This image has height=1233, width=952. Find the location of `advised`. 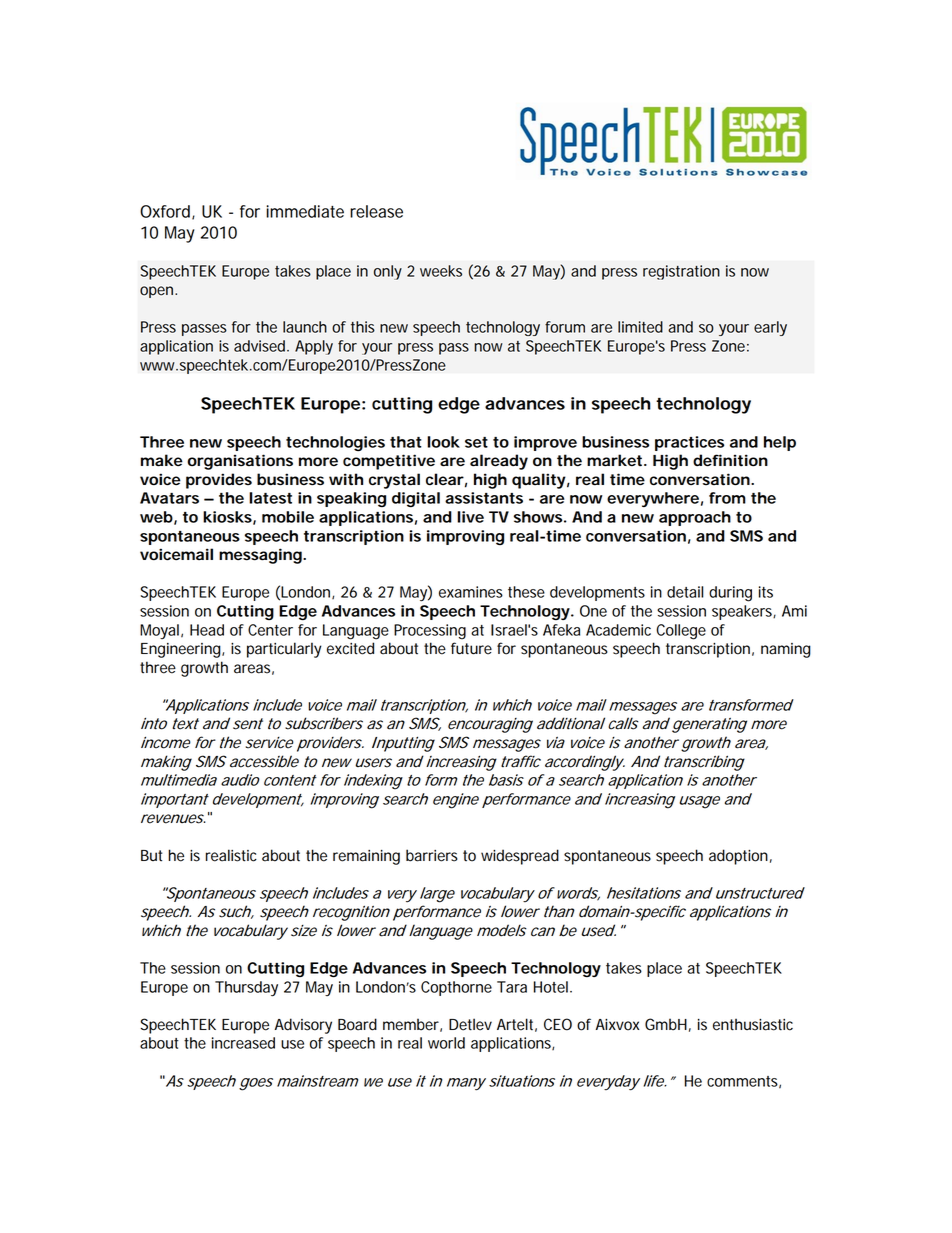

advised is located at coordinates (261, 346).
